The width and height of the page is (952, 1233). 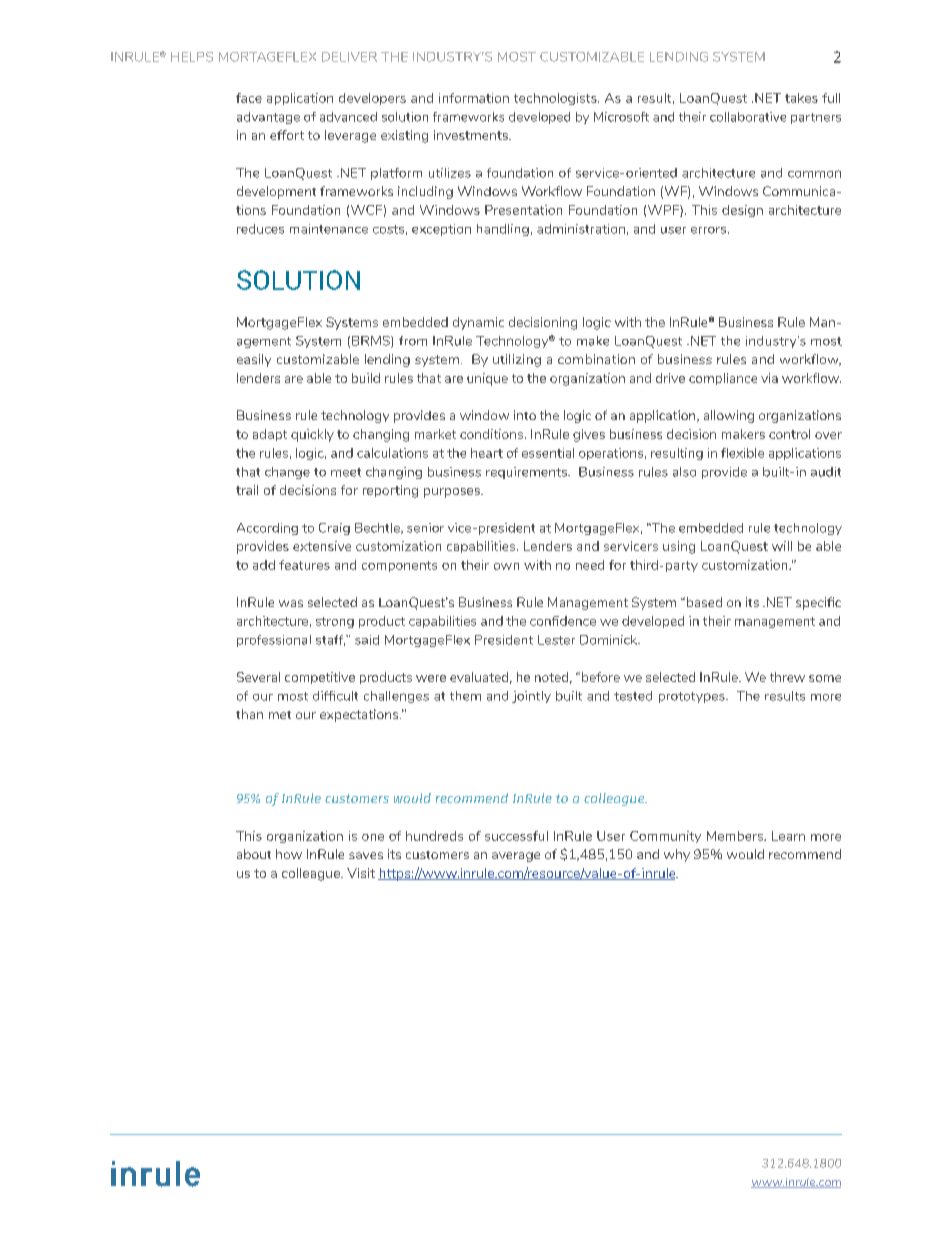 I want to click on design, so click(x=742, y=211).
